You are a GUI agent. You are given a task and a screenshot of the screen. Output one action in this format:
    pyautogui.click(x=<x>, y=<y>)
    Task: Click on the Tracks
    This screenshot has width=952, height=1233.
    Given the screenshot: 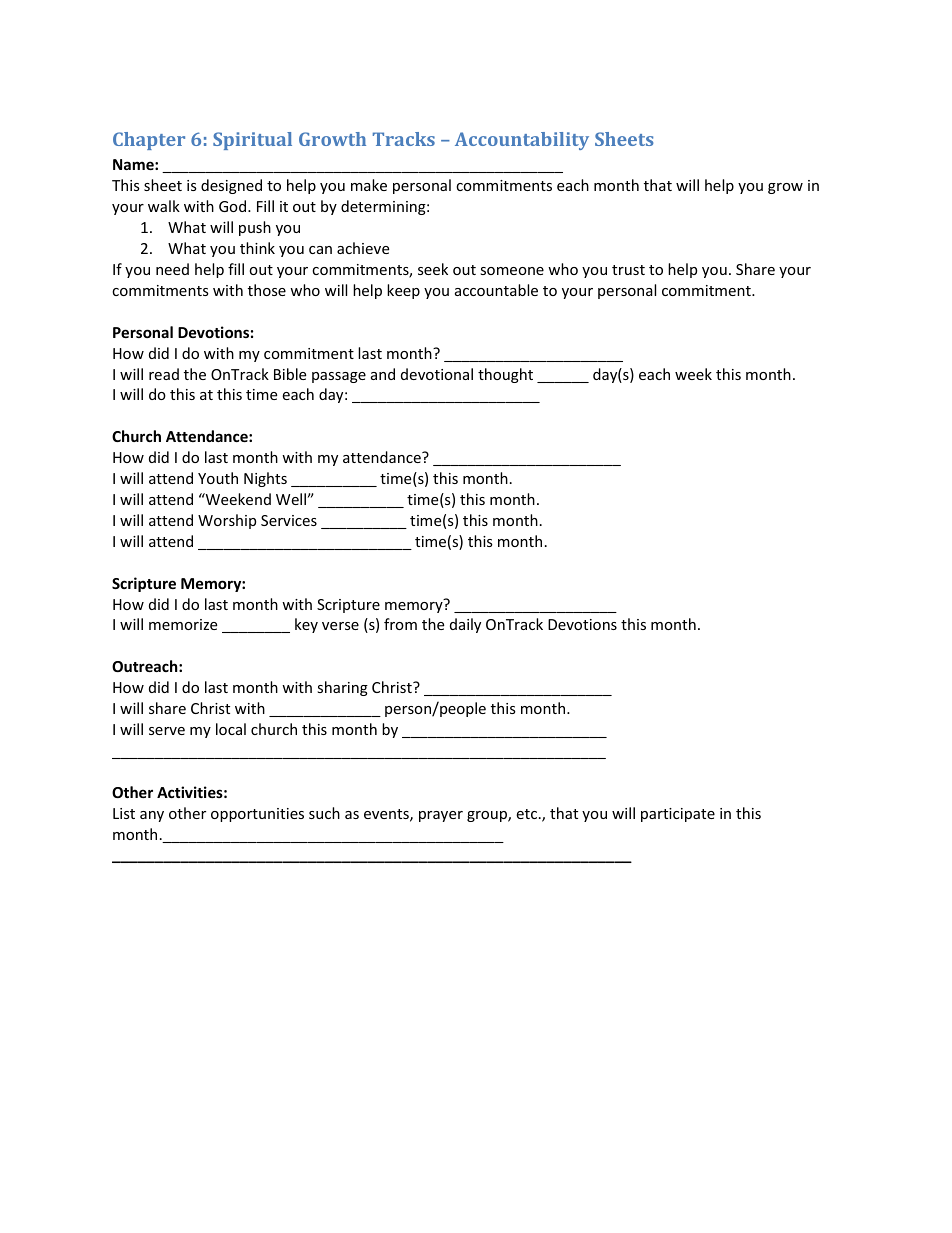 What is the action you would take?
    pyautogui.click(x=404, y=139)
